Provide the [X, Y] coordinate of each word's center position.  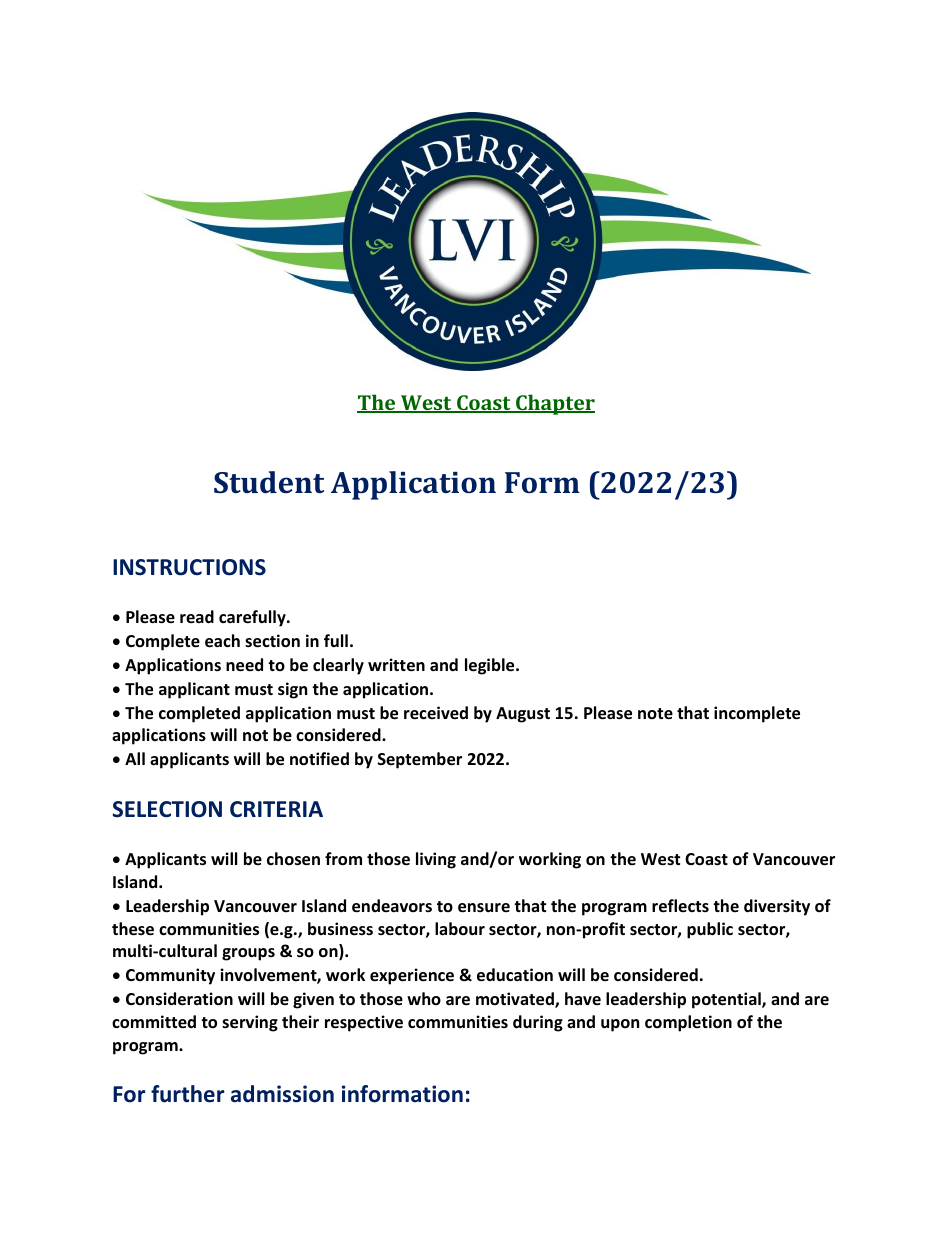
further [187, 1094]
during [538, 1023]
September [420, 760]
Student [269, 482]
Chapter [554, 404]
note [655, 714]
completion [688, 1023]
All [135, 758]
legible [491, 666]
